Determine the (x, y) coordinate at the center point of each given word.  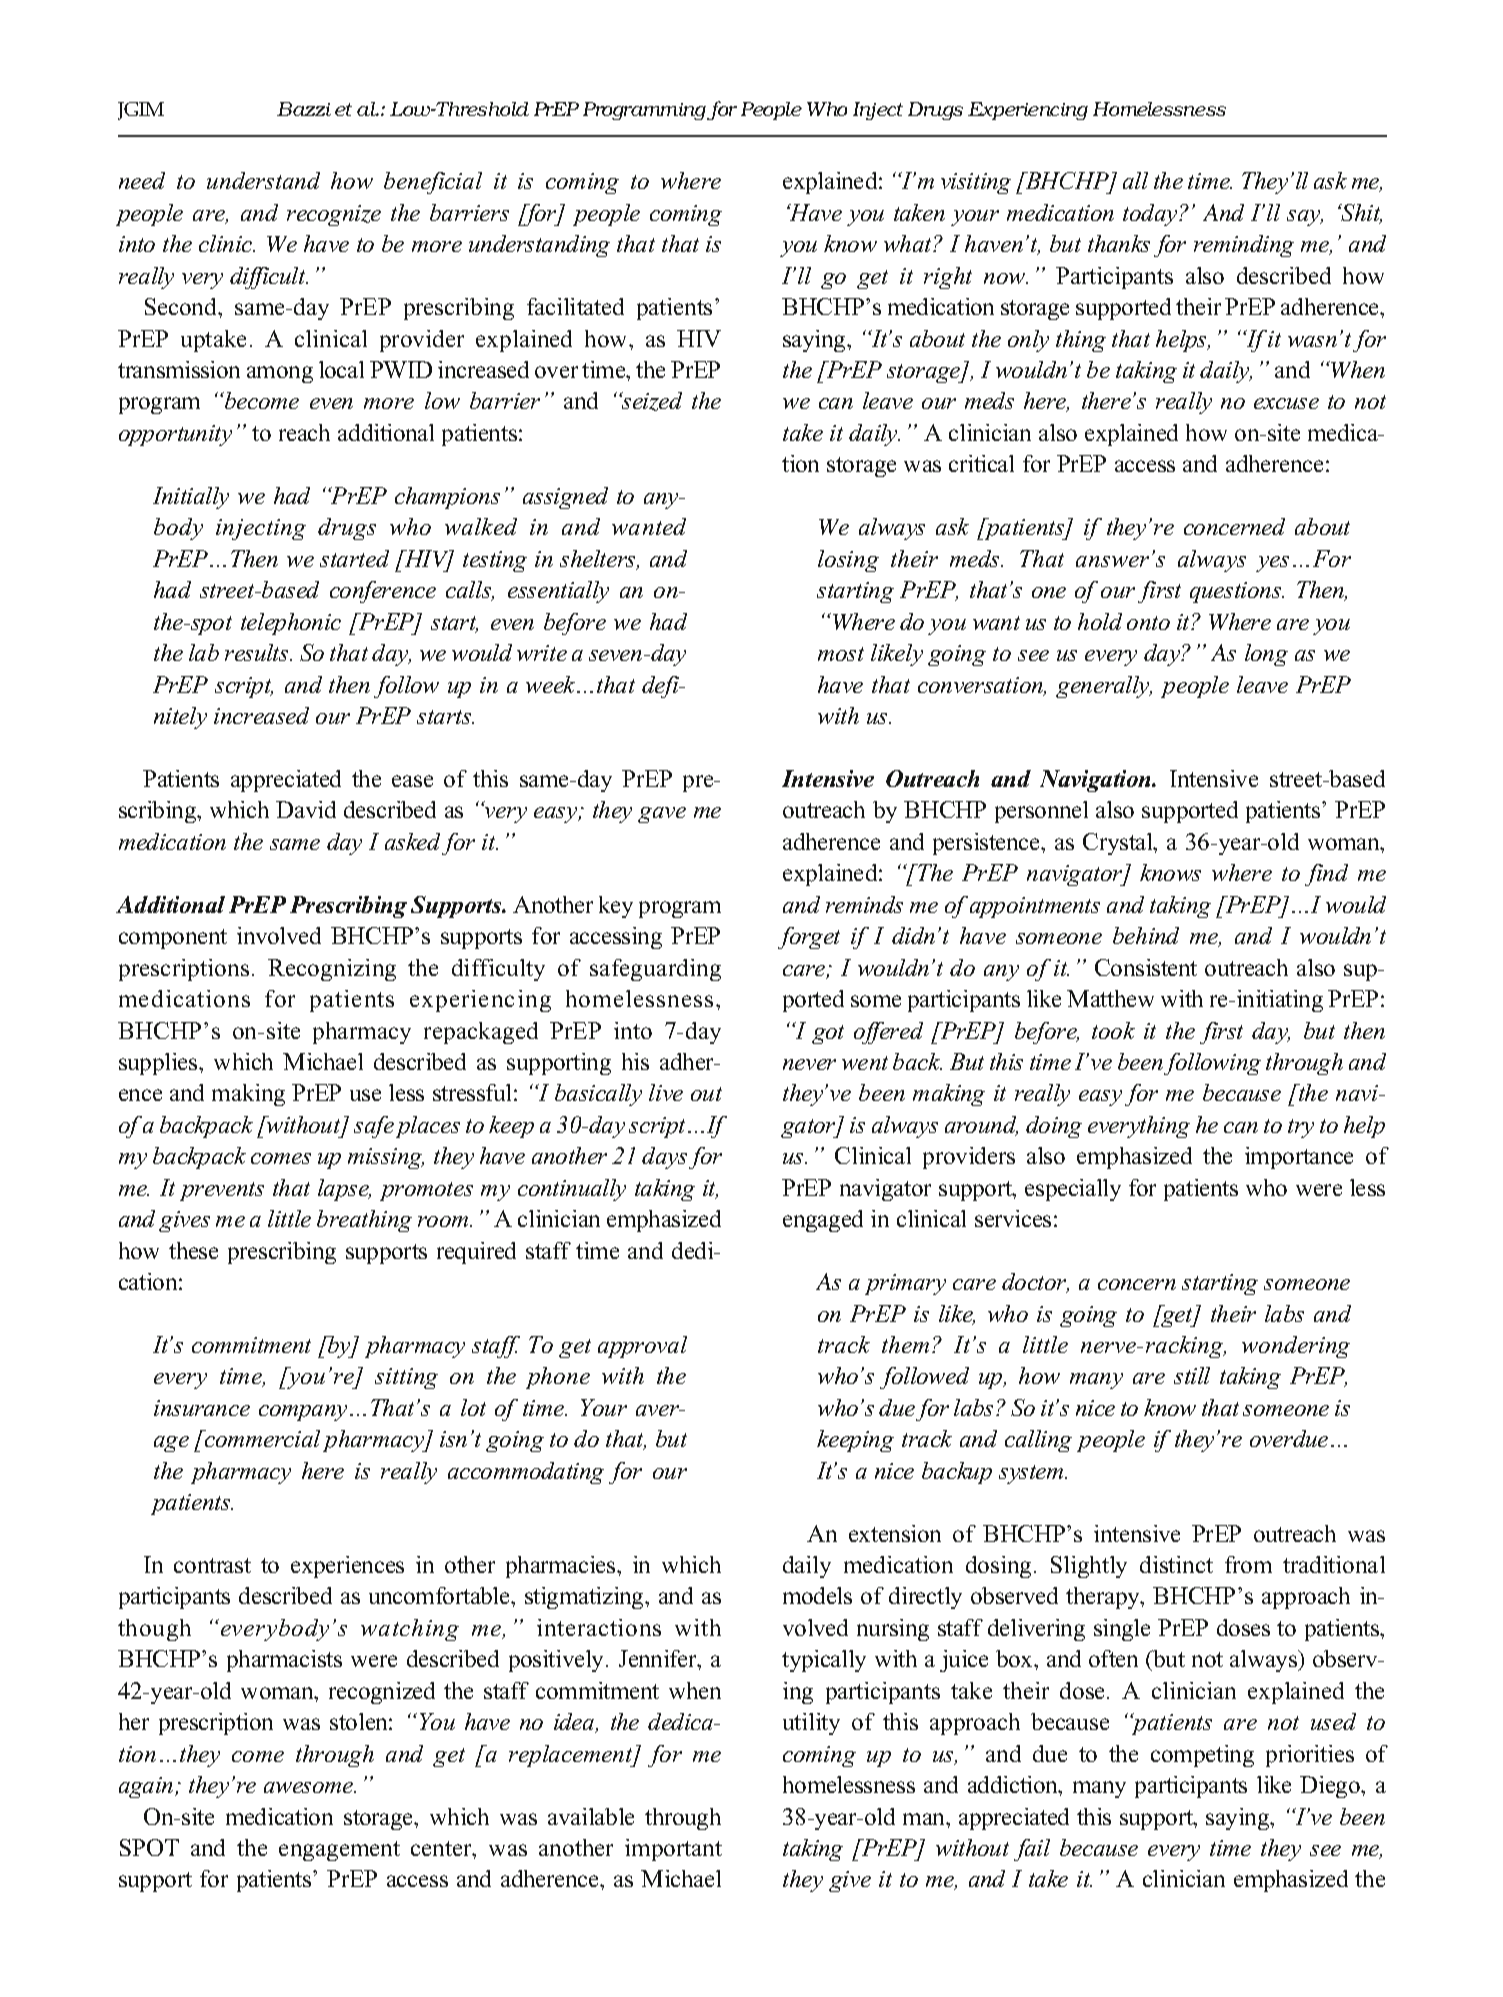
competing (1202, 1756)
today (1151, 215)
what (909, 243)
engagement (339, 1851)
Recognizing (332, 970)
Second (182, 306)
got (828, 1034)
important (673, 1850)
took (1113, 1030)
